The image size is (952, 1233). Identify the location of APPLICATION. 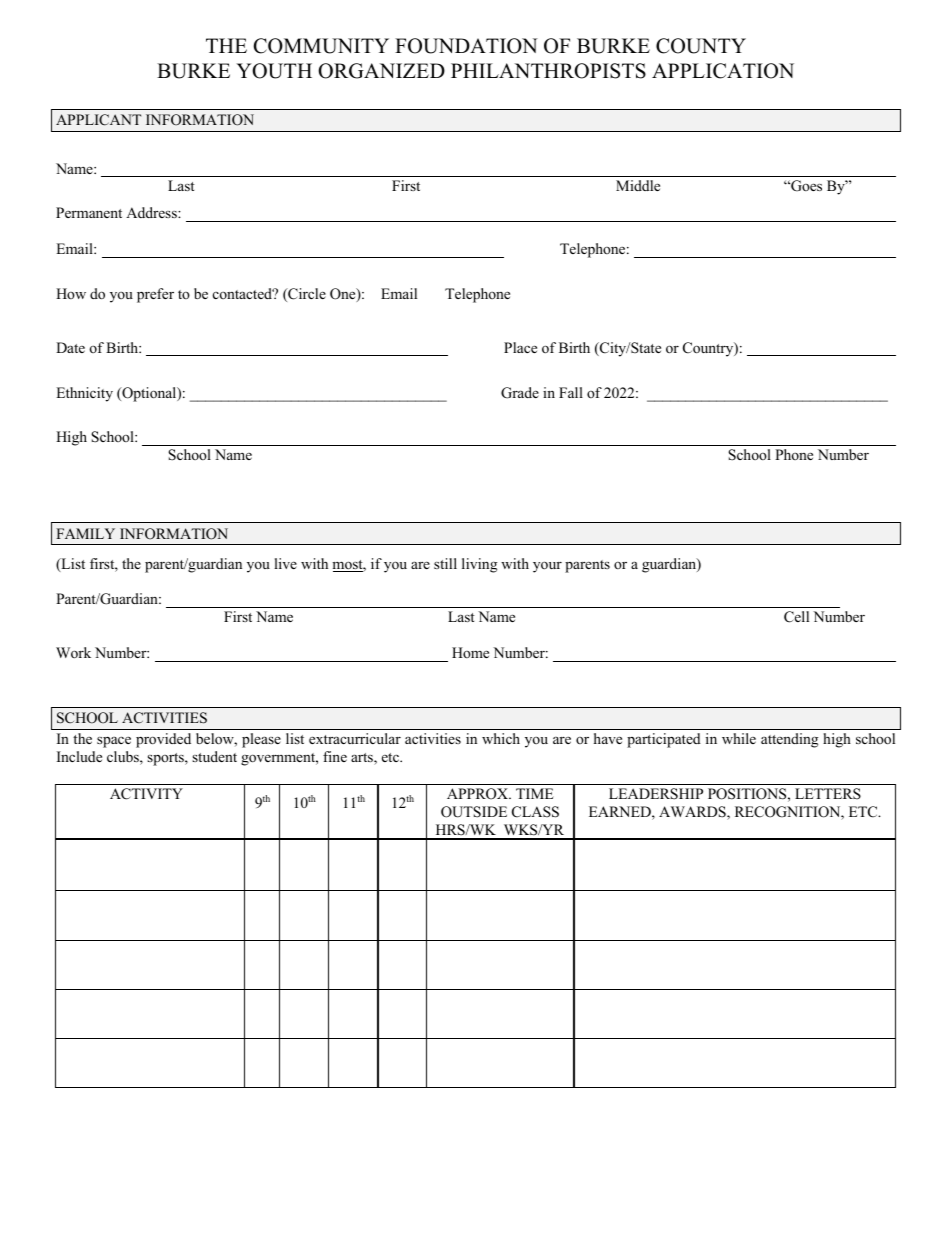
(723, 71).
